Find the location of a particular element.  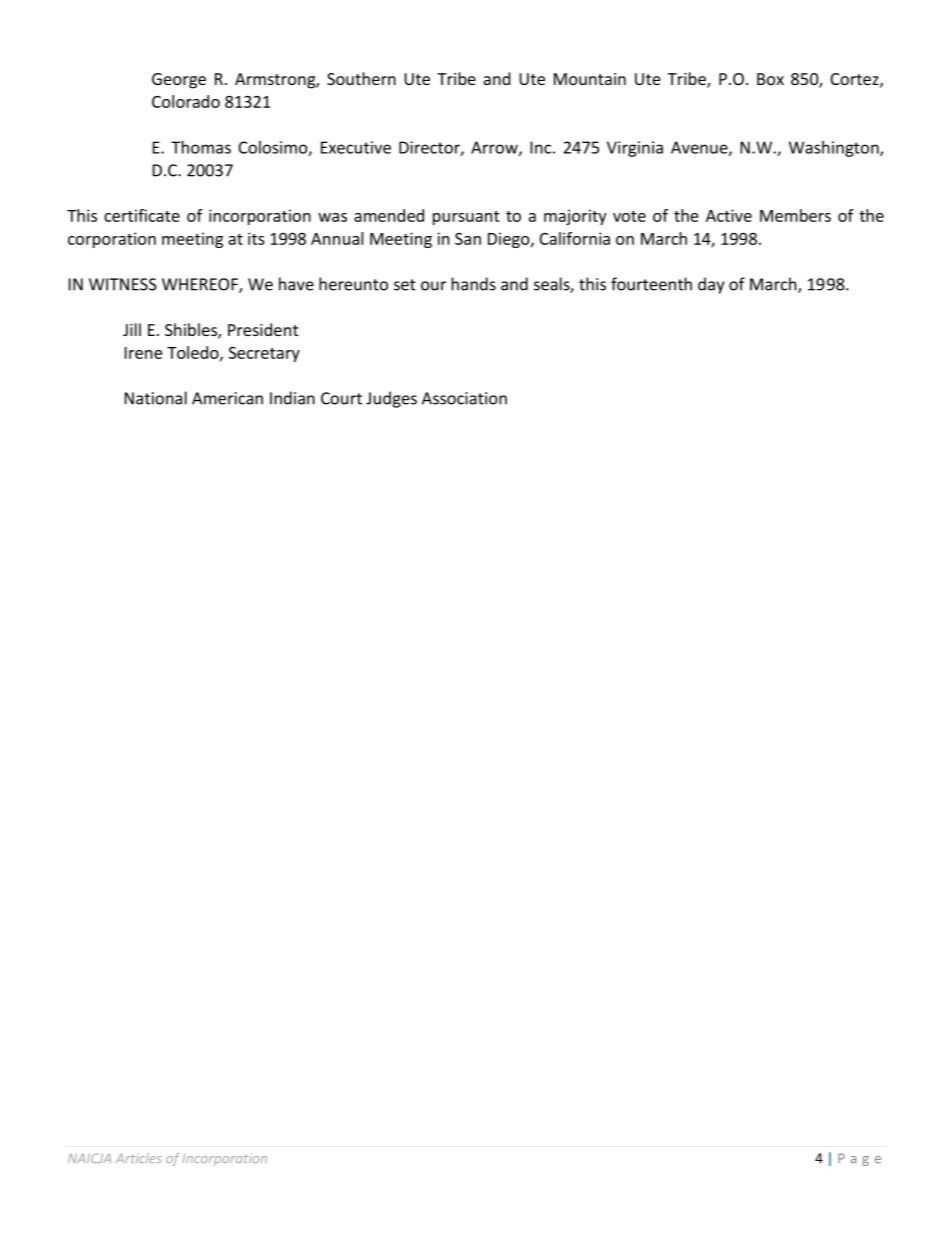

Box is located at coordinates (770, 79).
